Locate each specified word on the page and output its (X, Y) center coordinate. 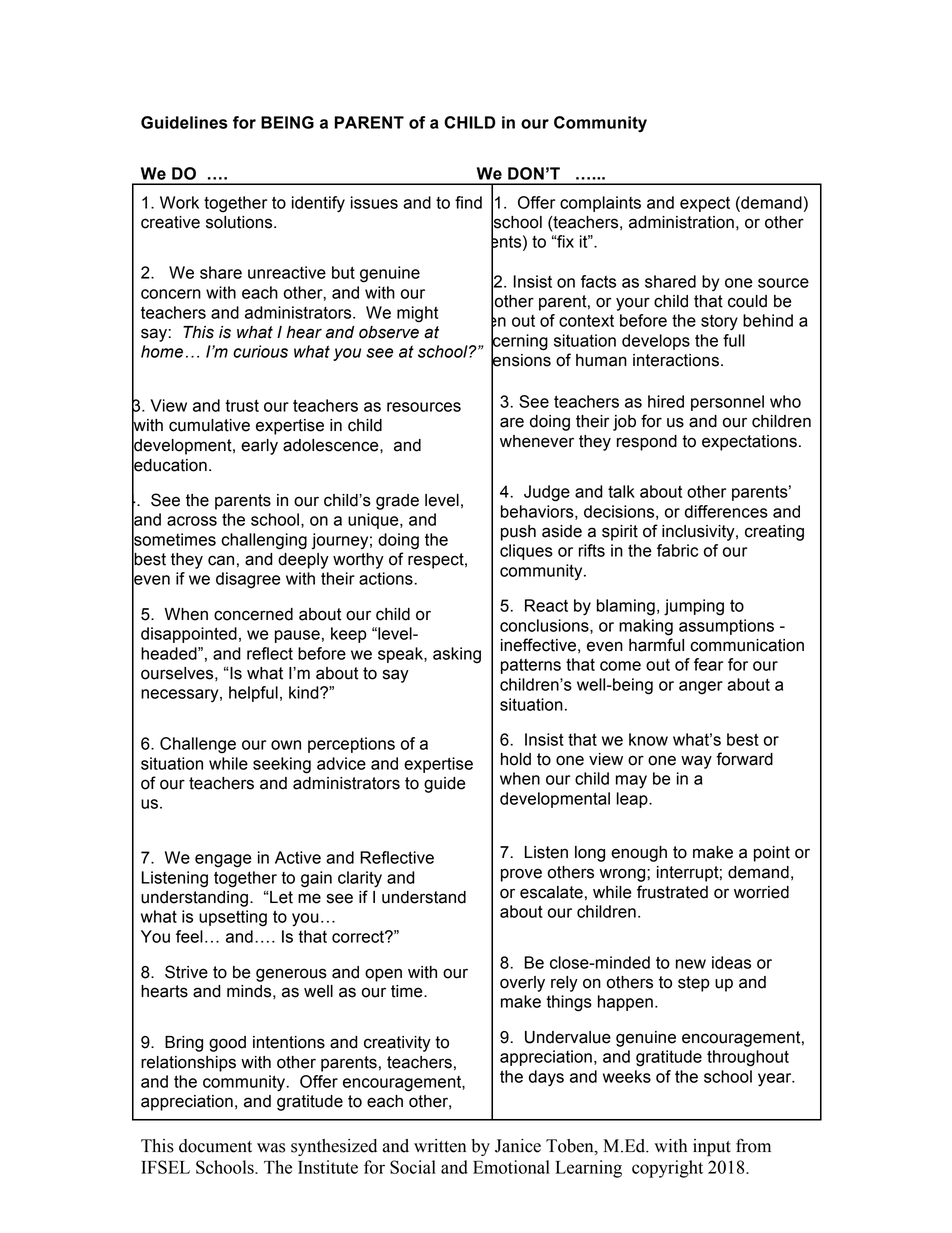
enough (639, 854)
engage (223, 861)
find (468, 202)
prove (521, 875)
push (518, 533)
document (215, 1146)
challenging (264, 541)
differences (726, 511)
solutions (240, 222)
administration (681, 222)
